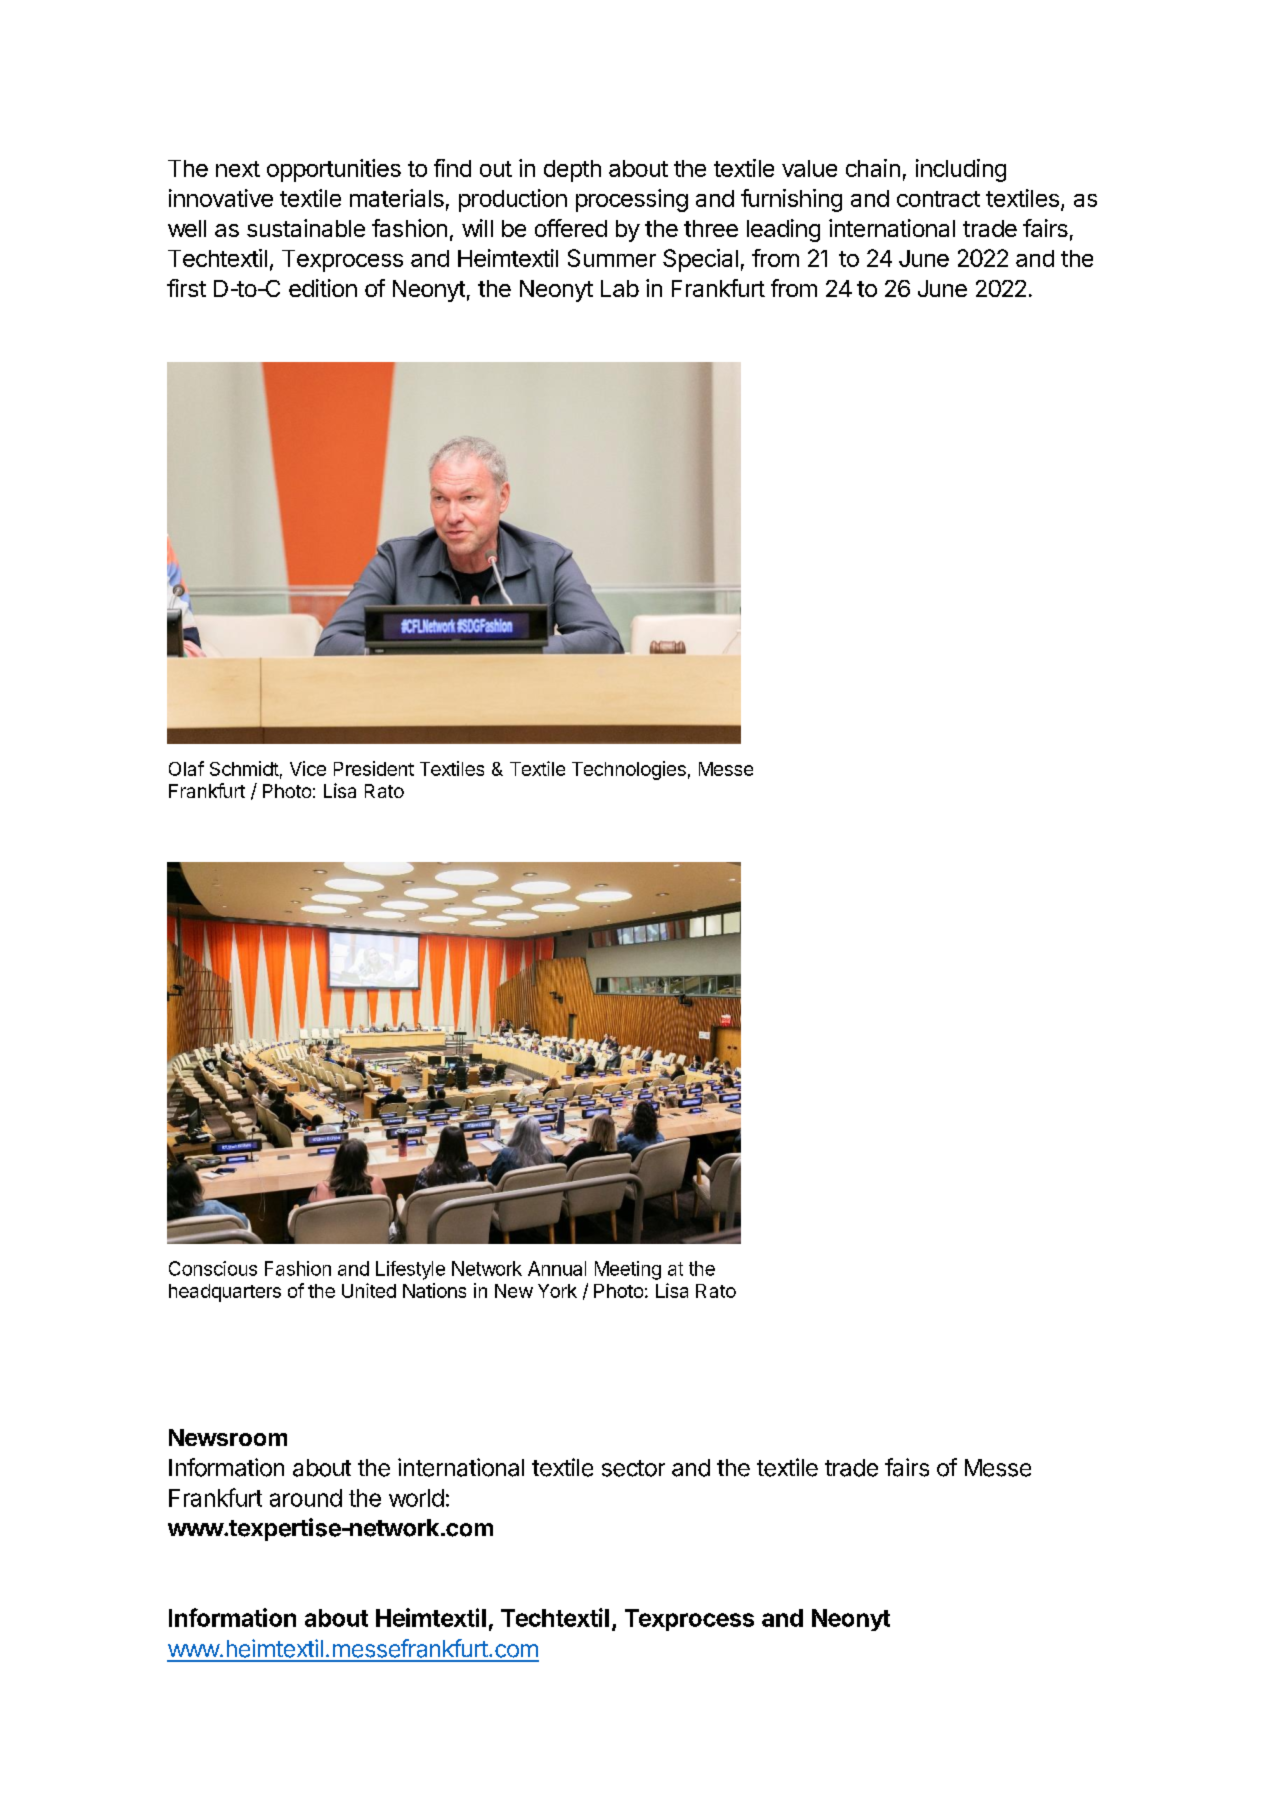 This screenshot has width=1278, height=1807. What do you see at coordinates (571, 228) in the screenshot?
I see `offered` at bounding box center [571, 228].
